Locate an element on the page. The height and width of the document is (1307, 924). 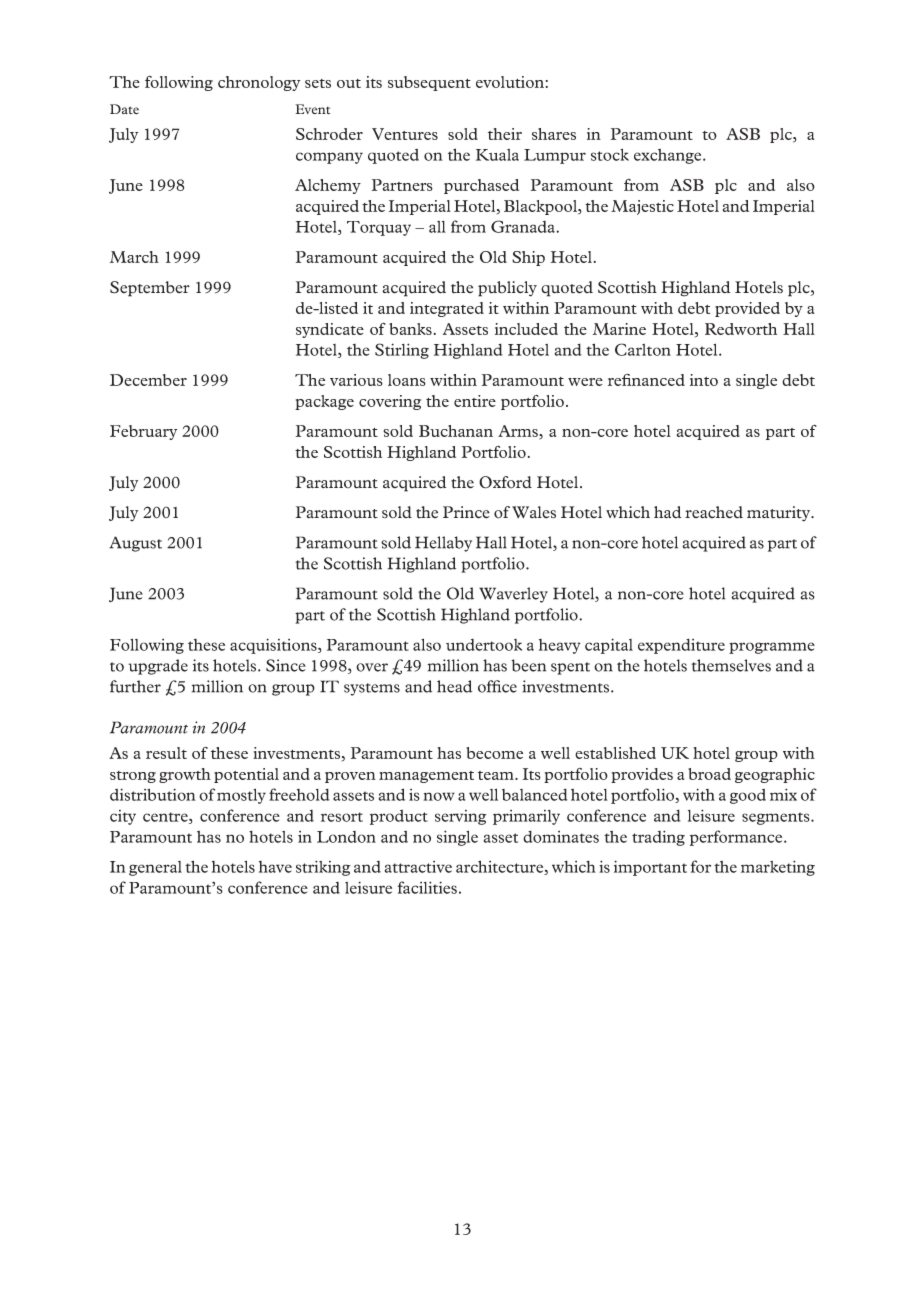
integrated is located at coordinates (447, 309).
